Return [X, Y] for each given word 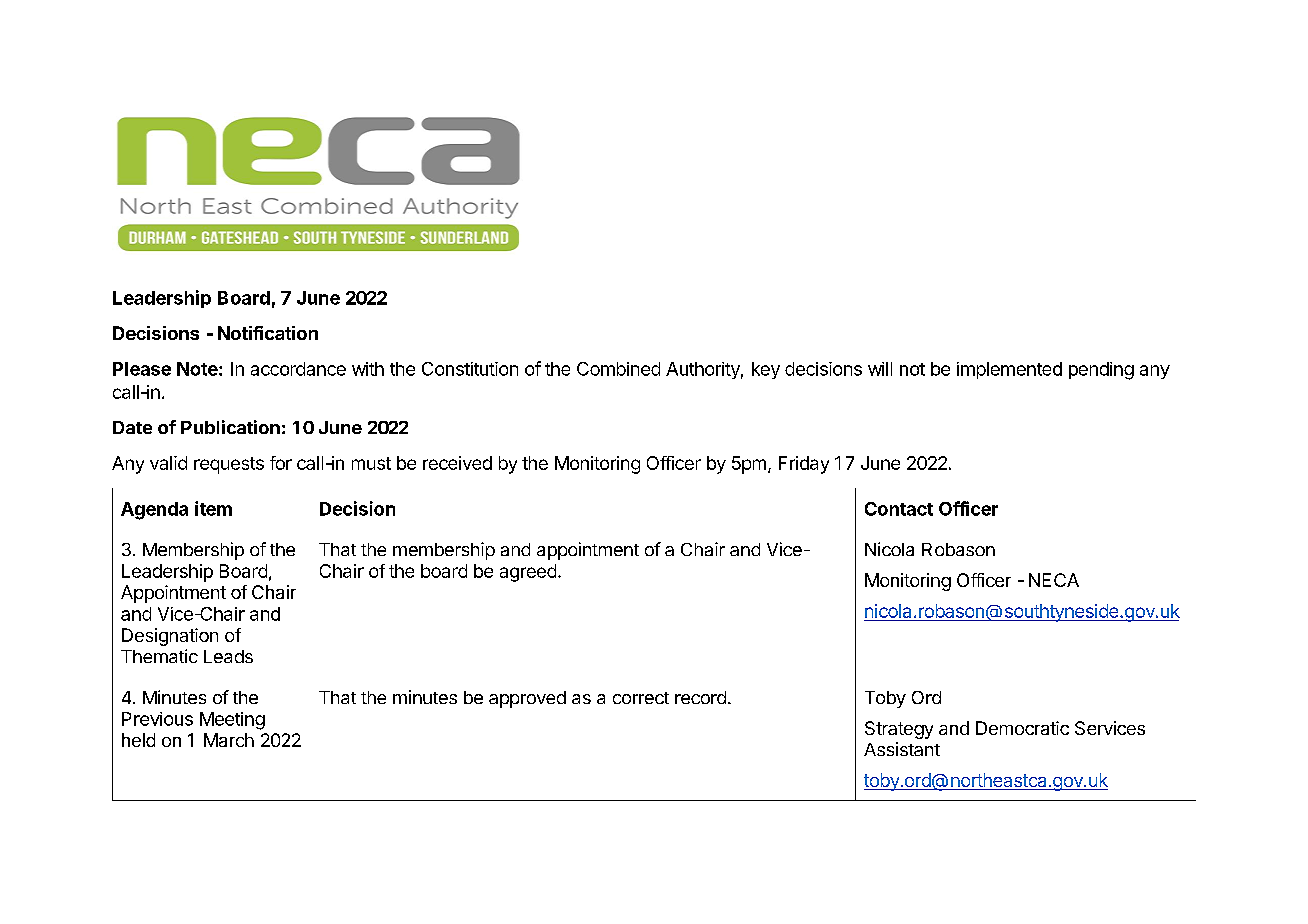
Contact [899, 509]
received [457, 463]
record [700, 697]
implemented [1009, 370]
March [229, 740]
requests [229, 465]
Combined [618, 369]
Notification [268, 333]
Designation [170, 637]
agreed [528, 573]
